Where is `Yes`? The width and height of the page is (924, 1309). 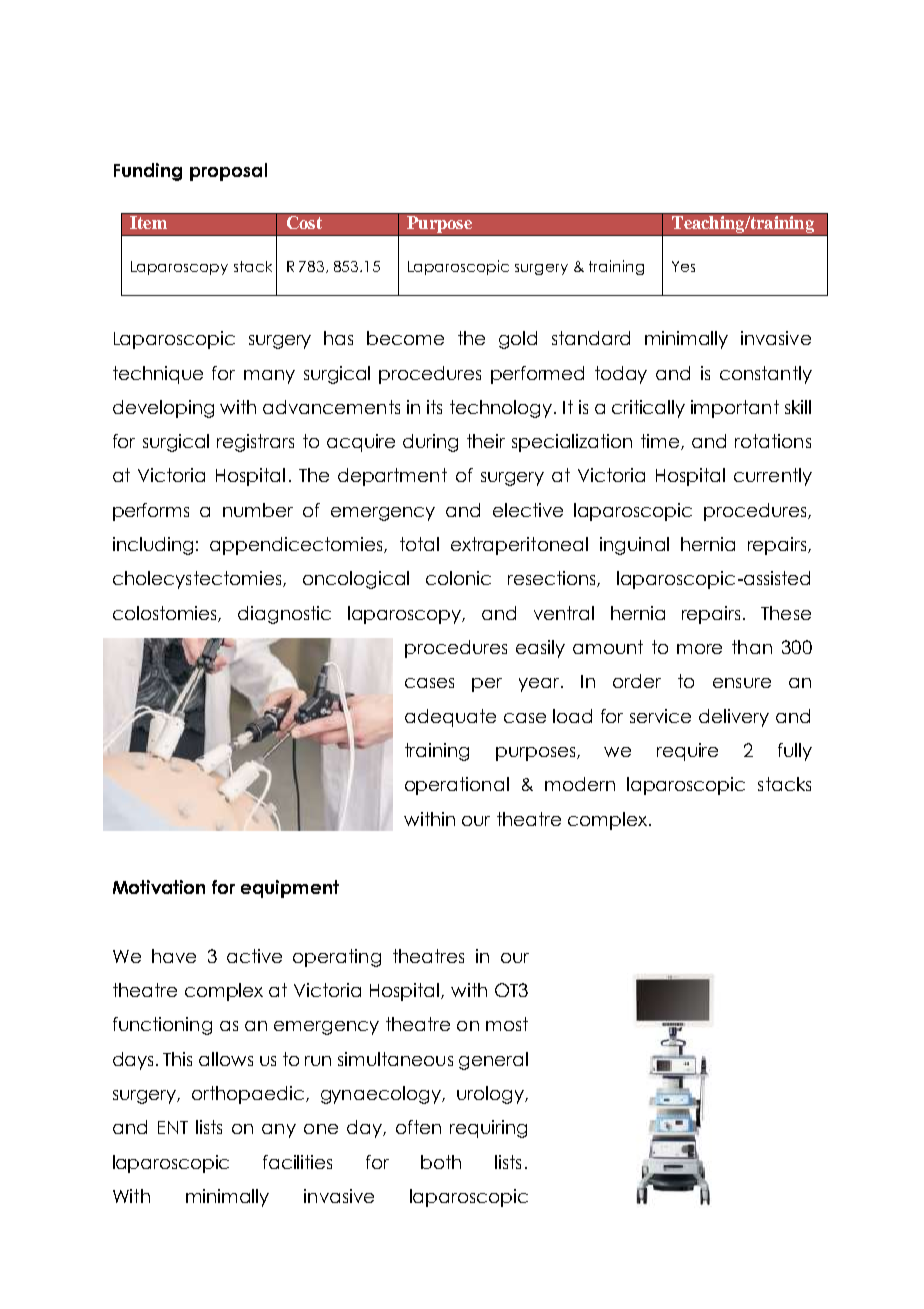
Yes is located at coordinates (683, 266).
